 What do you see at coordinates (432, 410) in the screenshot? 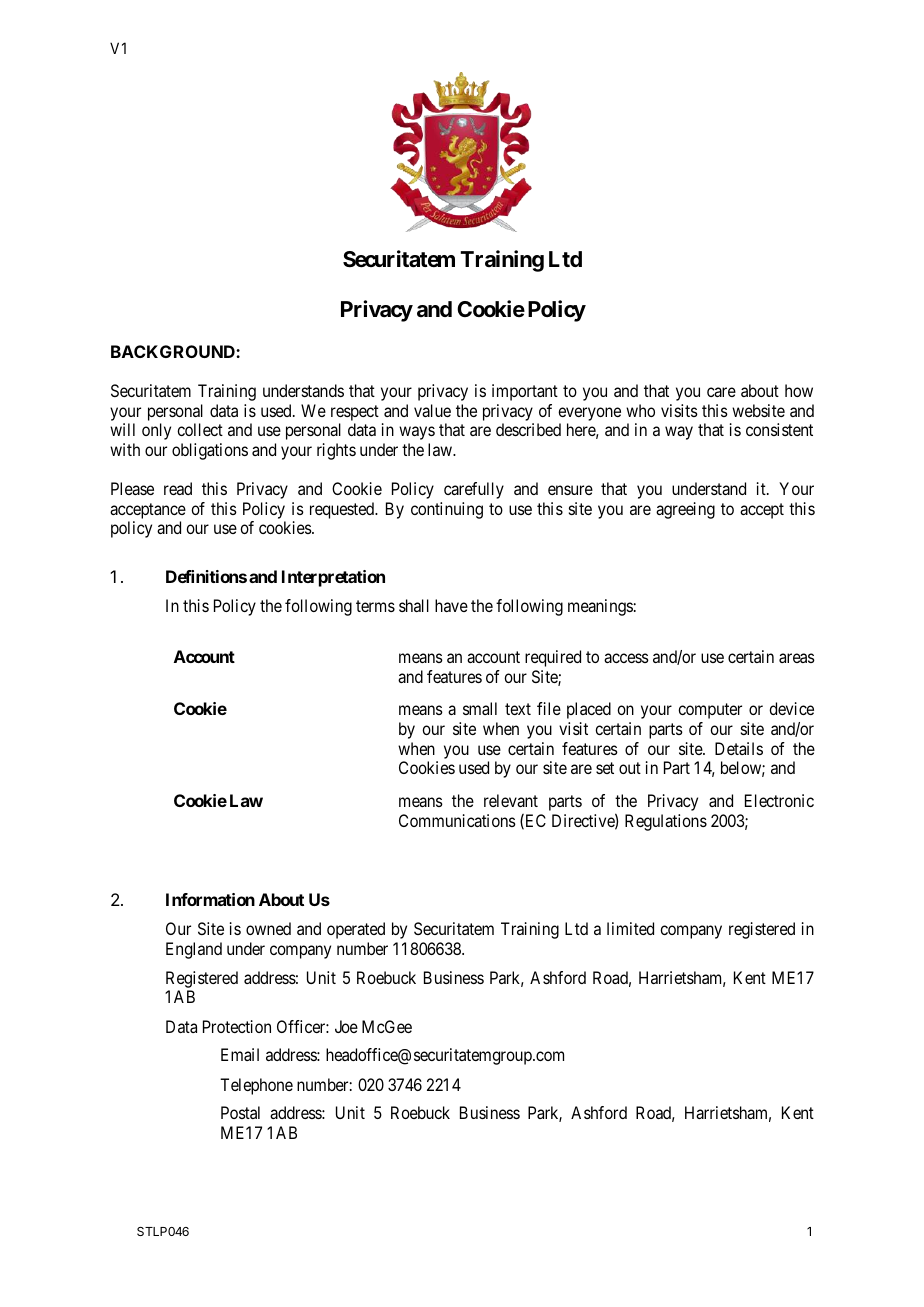
I see `value` at bounding box center [432, 410].
